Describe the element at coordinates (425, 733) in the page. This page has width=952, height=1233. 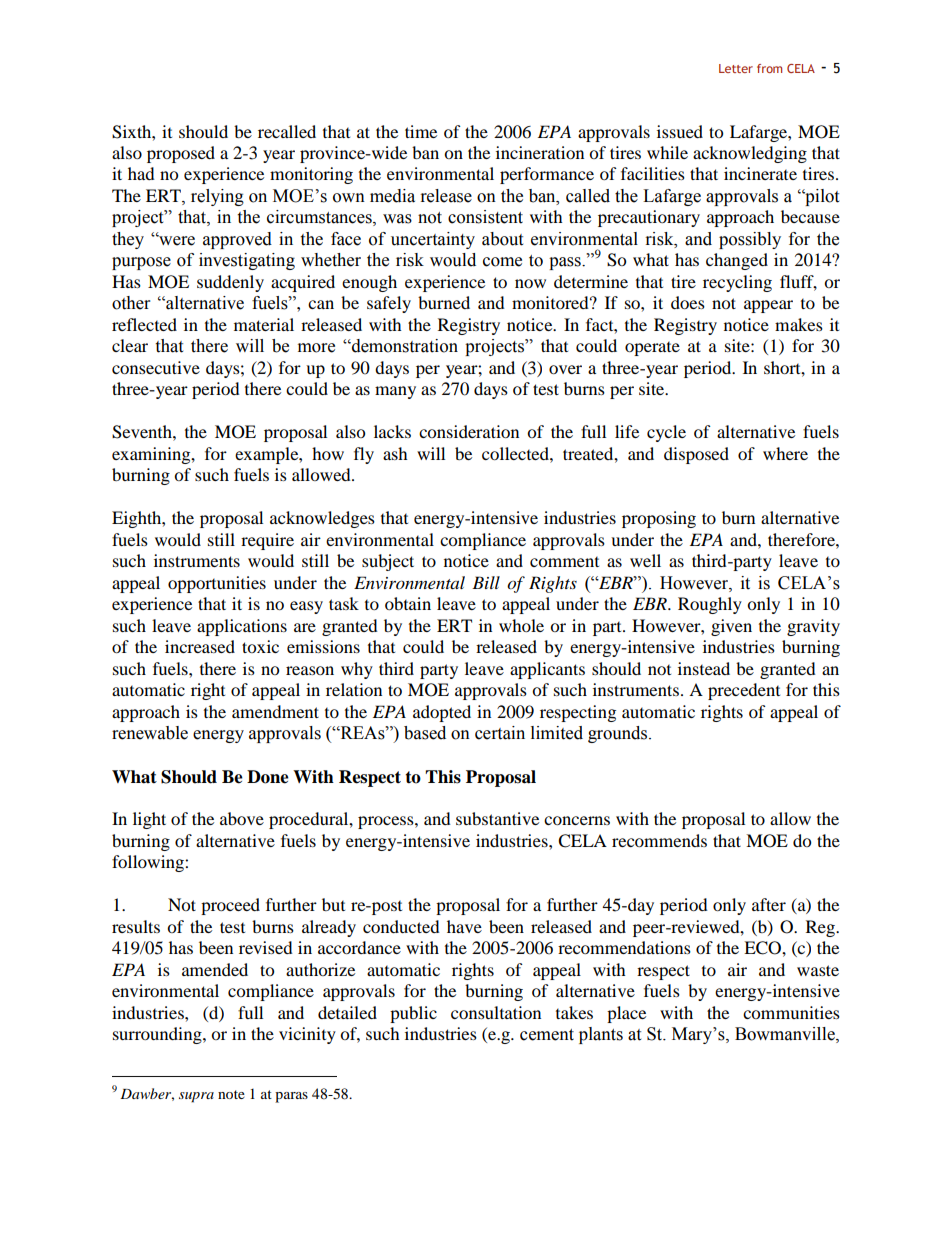
I see `based` at that location.
